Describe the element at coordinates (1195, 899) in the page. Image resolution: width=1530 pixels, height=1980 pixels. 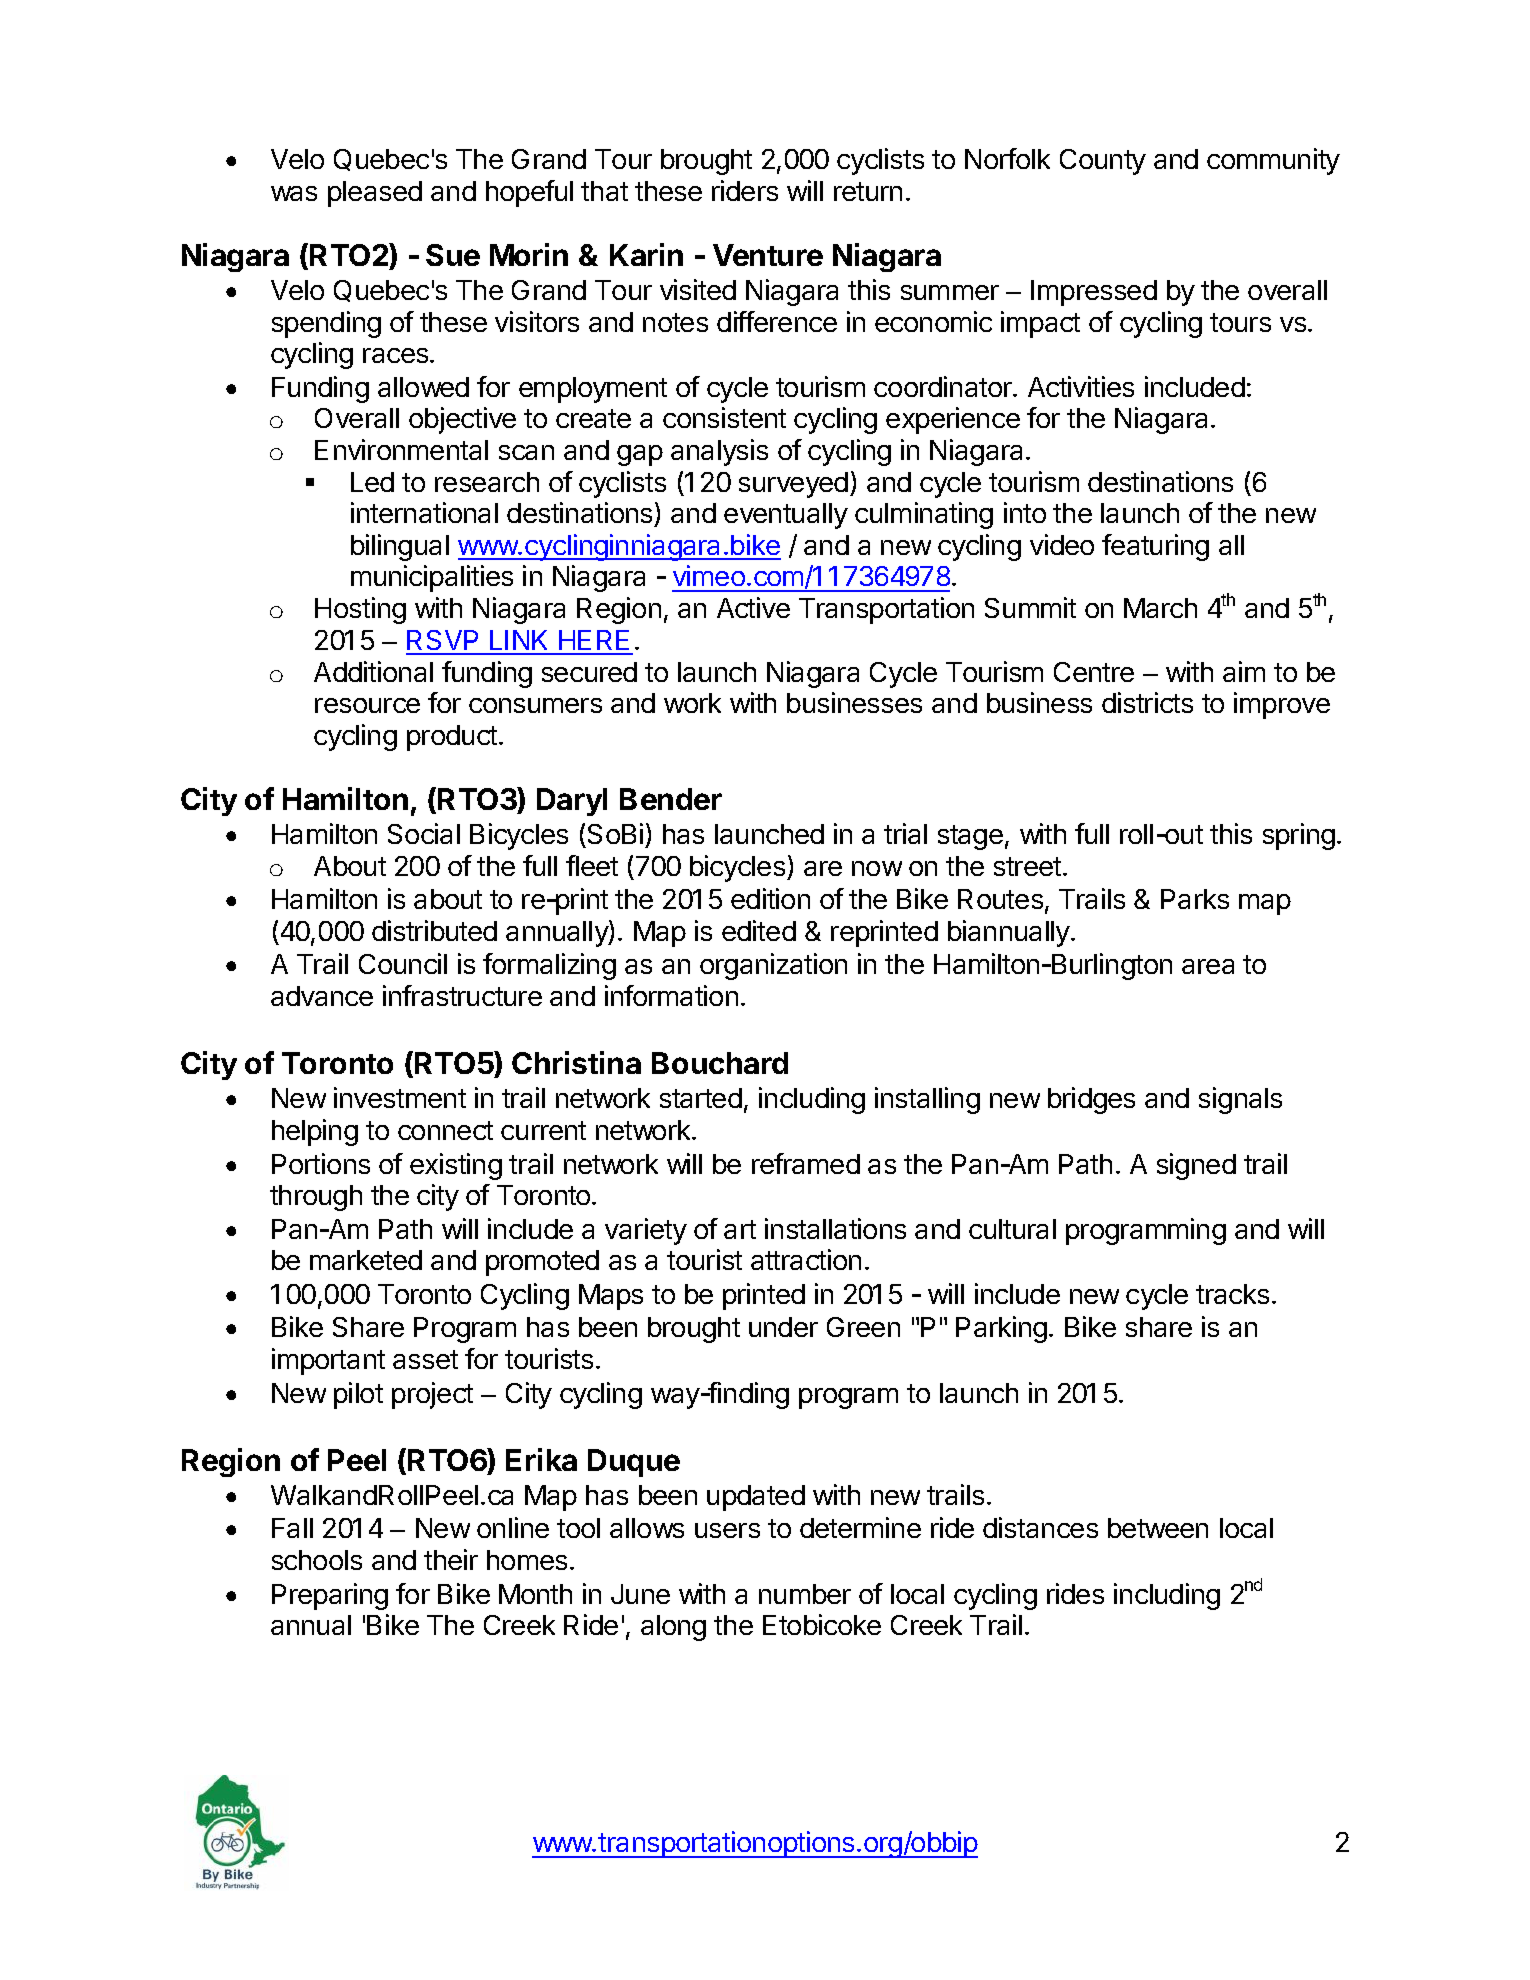
I see `Parks` at that location.
